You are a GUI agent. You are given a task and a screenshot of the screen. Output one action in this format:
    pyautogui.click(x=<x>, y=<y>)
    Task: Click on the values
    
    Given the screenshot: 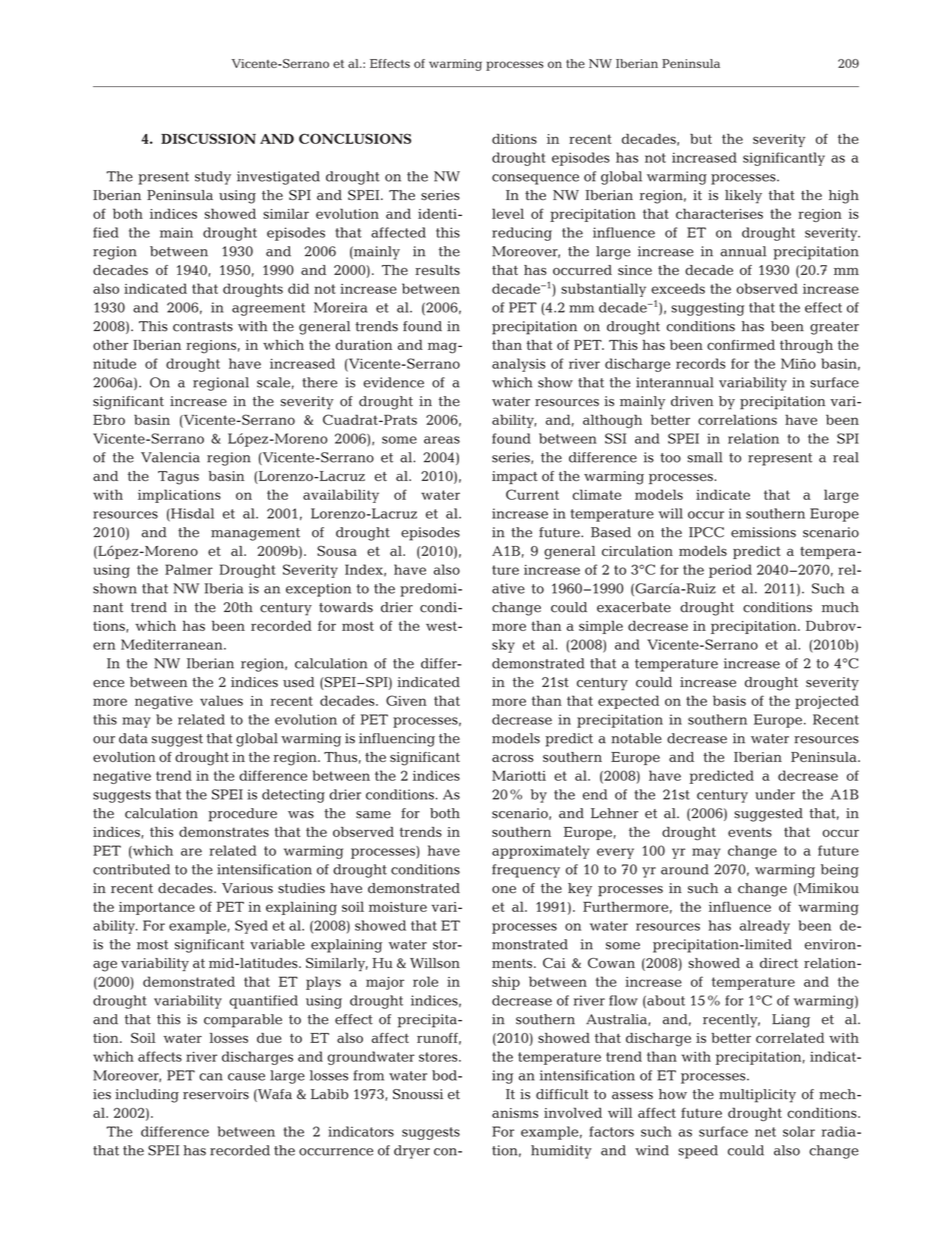 What is the action you would take?
    pyautogui.click(x=221, y=700)
